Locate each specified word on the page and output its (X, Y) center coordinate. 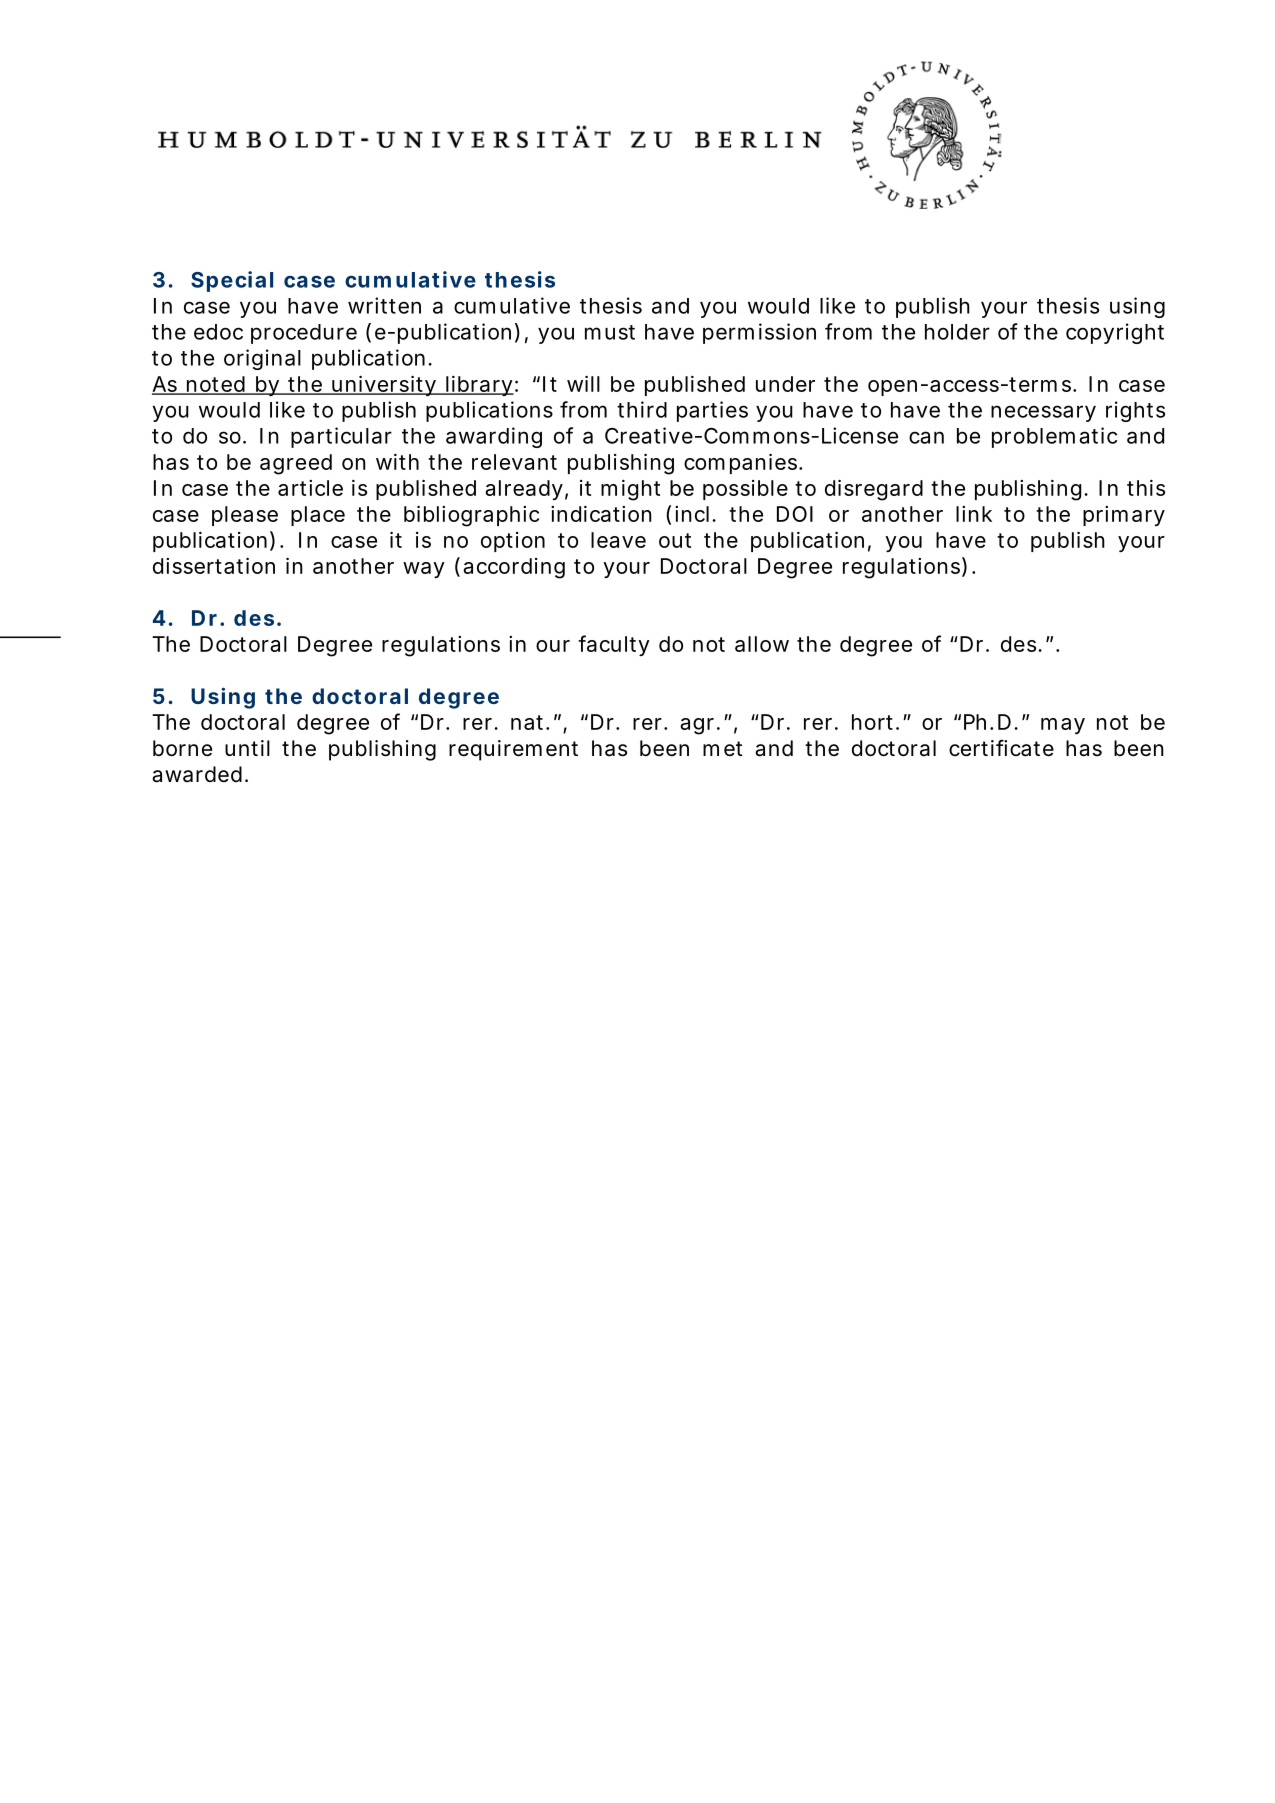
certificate (1001, 748)
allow (762, 644)
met (722, 748)
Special (232, 281)
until (247, 748)
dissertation (214, 566)
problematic (1054, 437)
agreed (296, 464)
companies (742, 464)
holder (957, 332)
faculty (614, 645)
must (610, 332)
